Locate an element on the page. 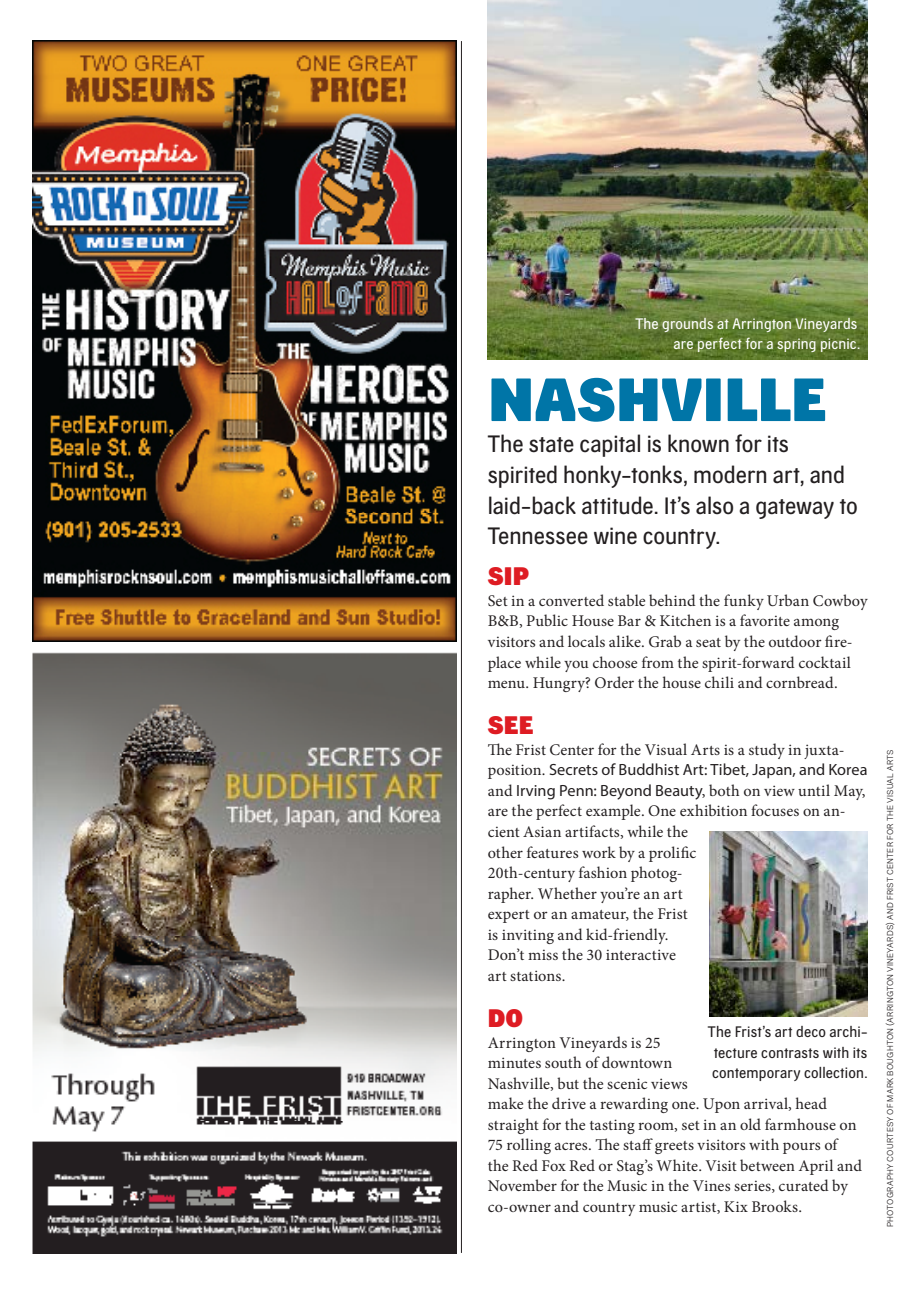 The width and height of the image is (924, 1294). state is located at coordinates (551, 445).
